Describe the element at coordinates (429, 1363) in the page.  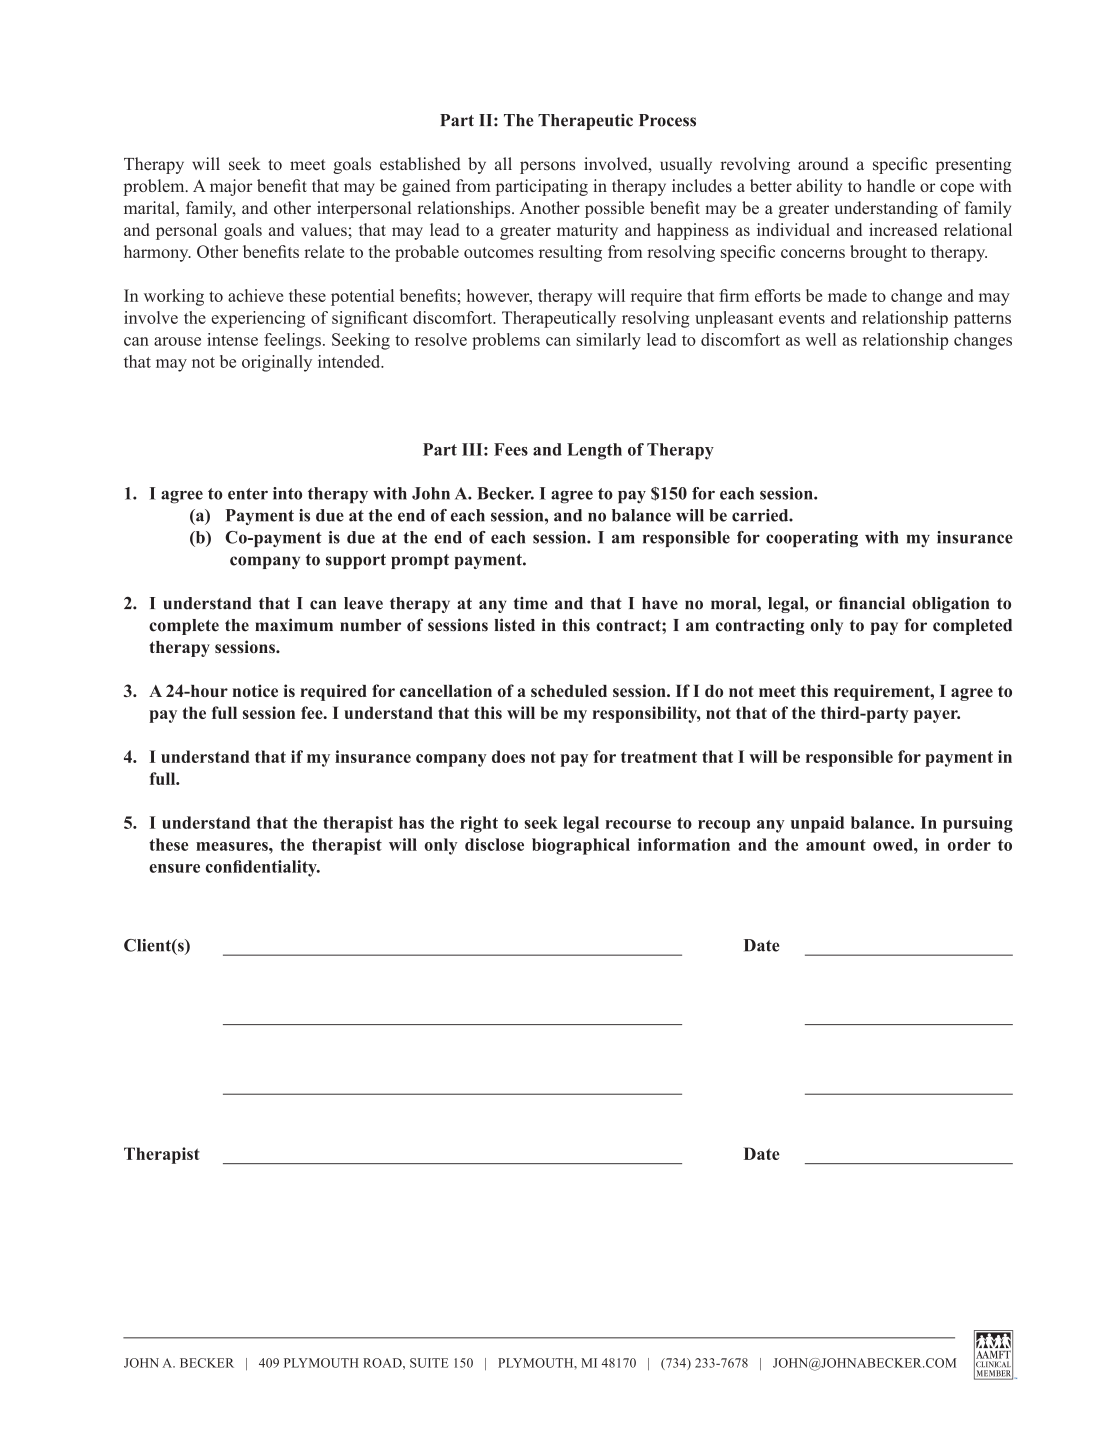
I see `SUITE` at that location.
